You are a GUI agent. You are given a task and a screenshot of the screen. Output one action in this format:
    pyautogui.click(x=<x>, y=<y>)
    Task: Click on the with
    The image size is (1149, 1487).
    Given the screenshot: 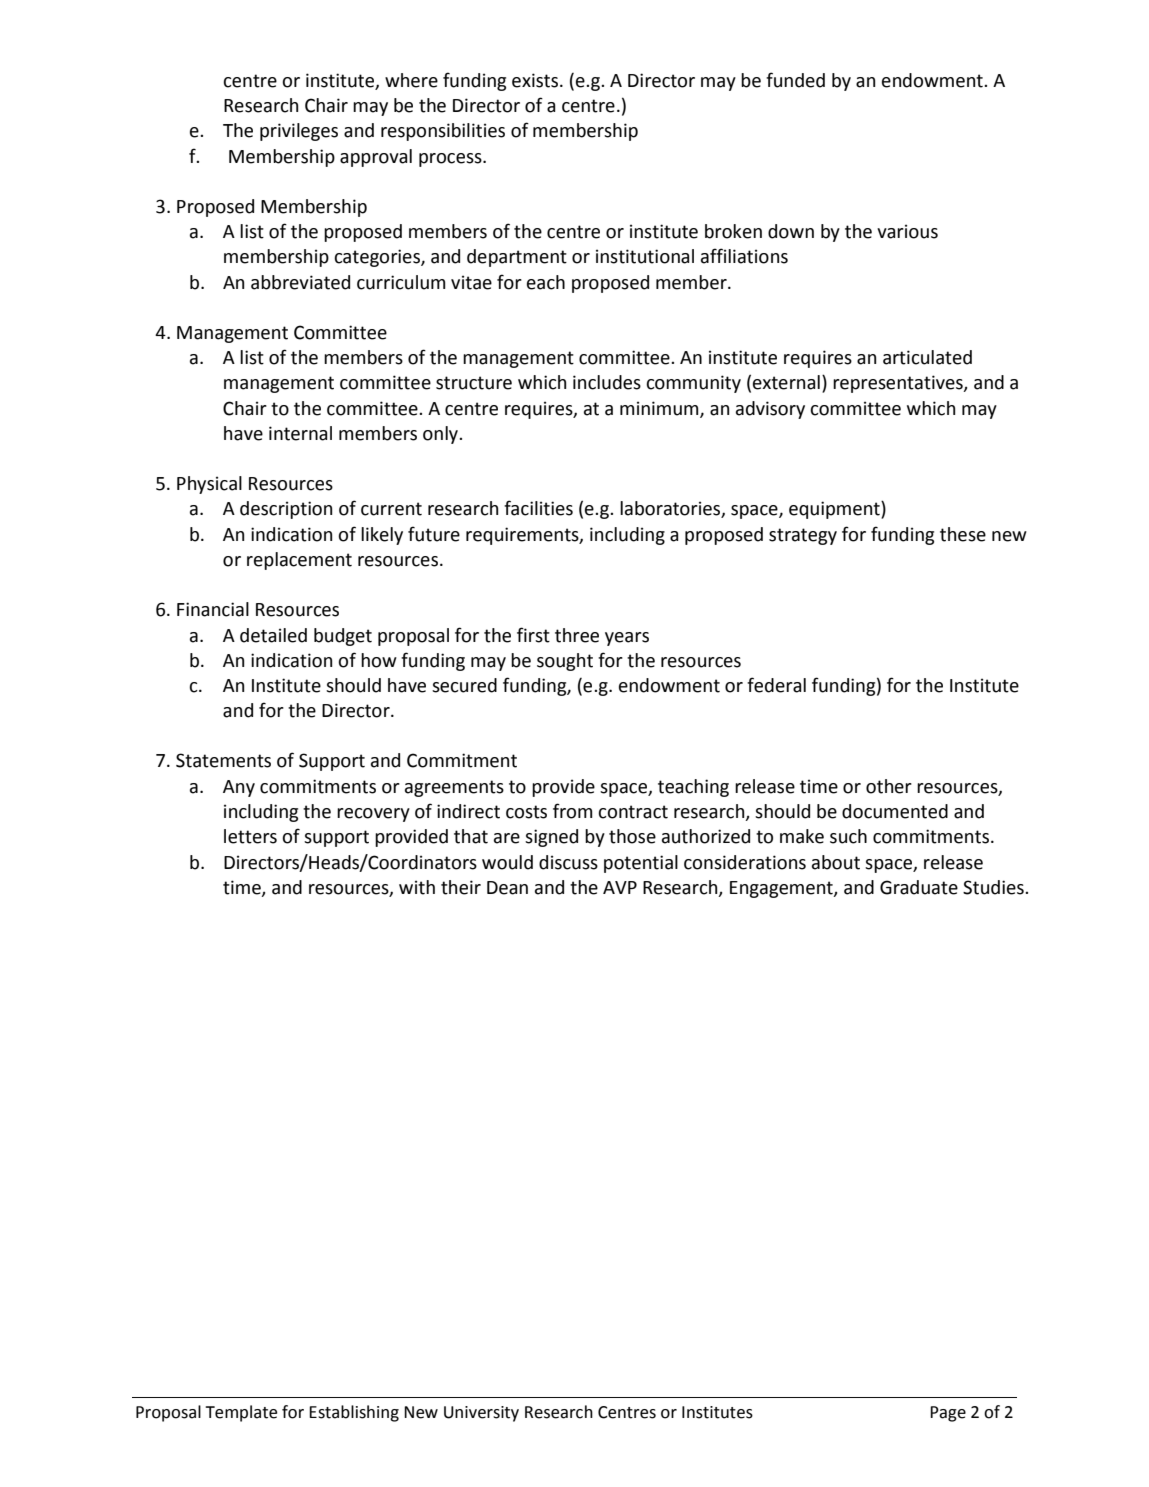 What is the action you would take?
    pyautogui.click(x=417, y=887)
